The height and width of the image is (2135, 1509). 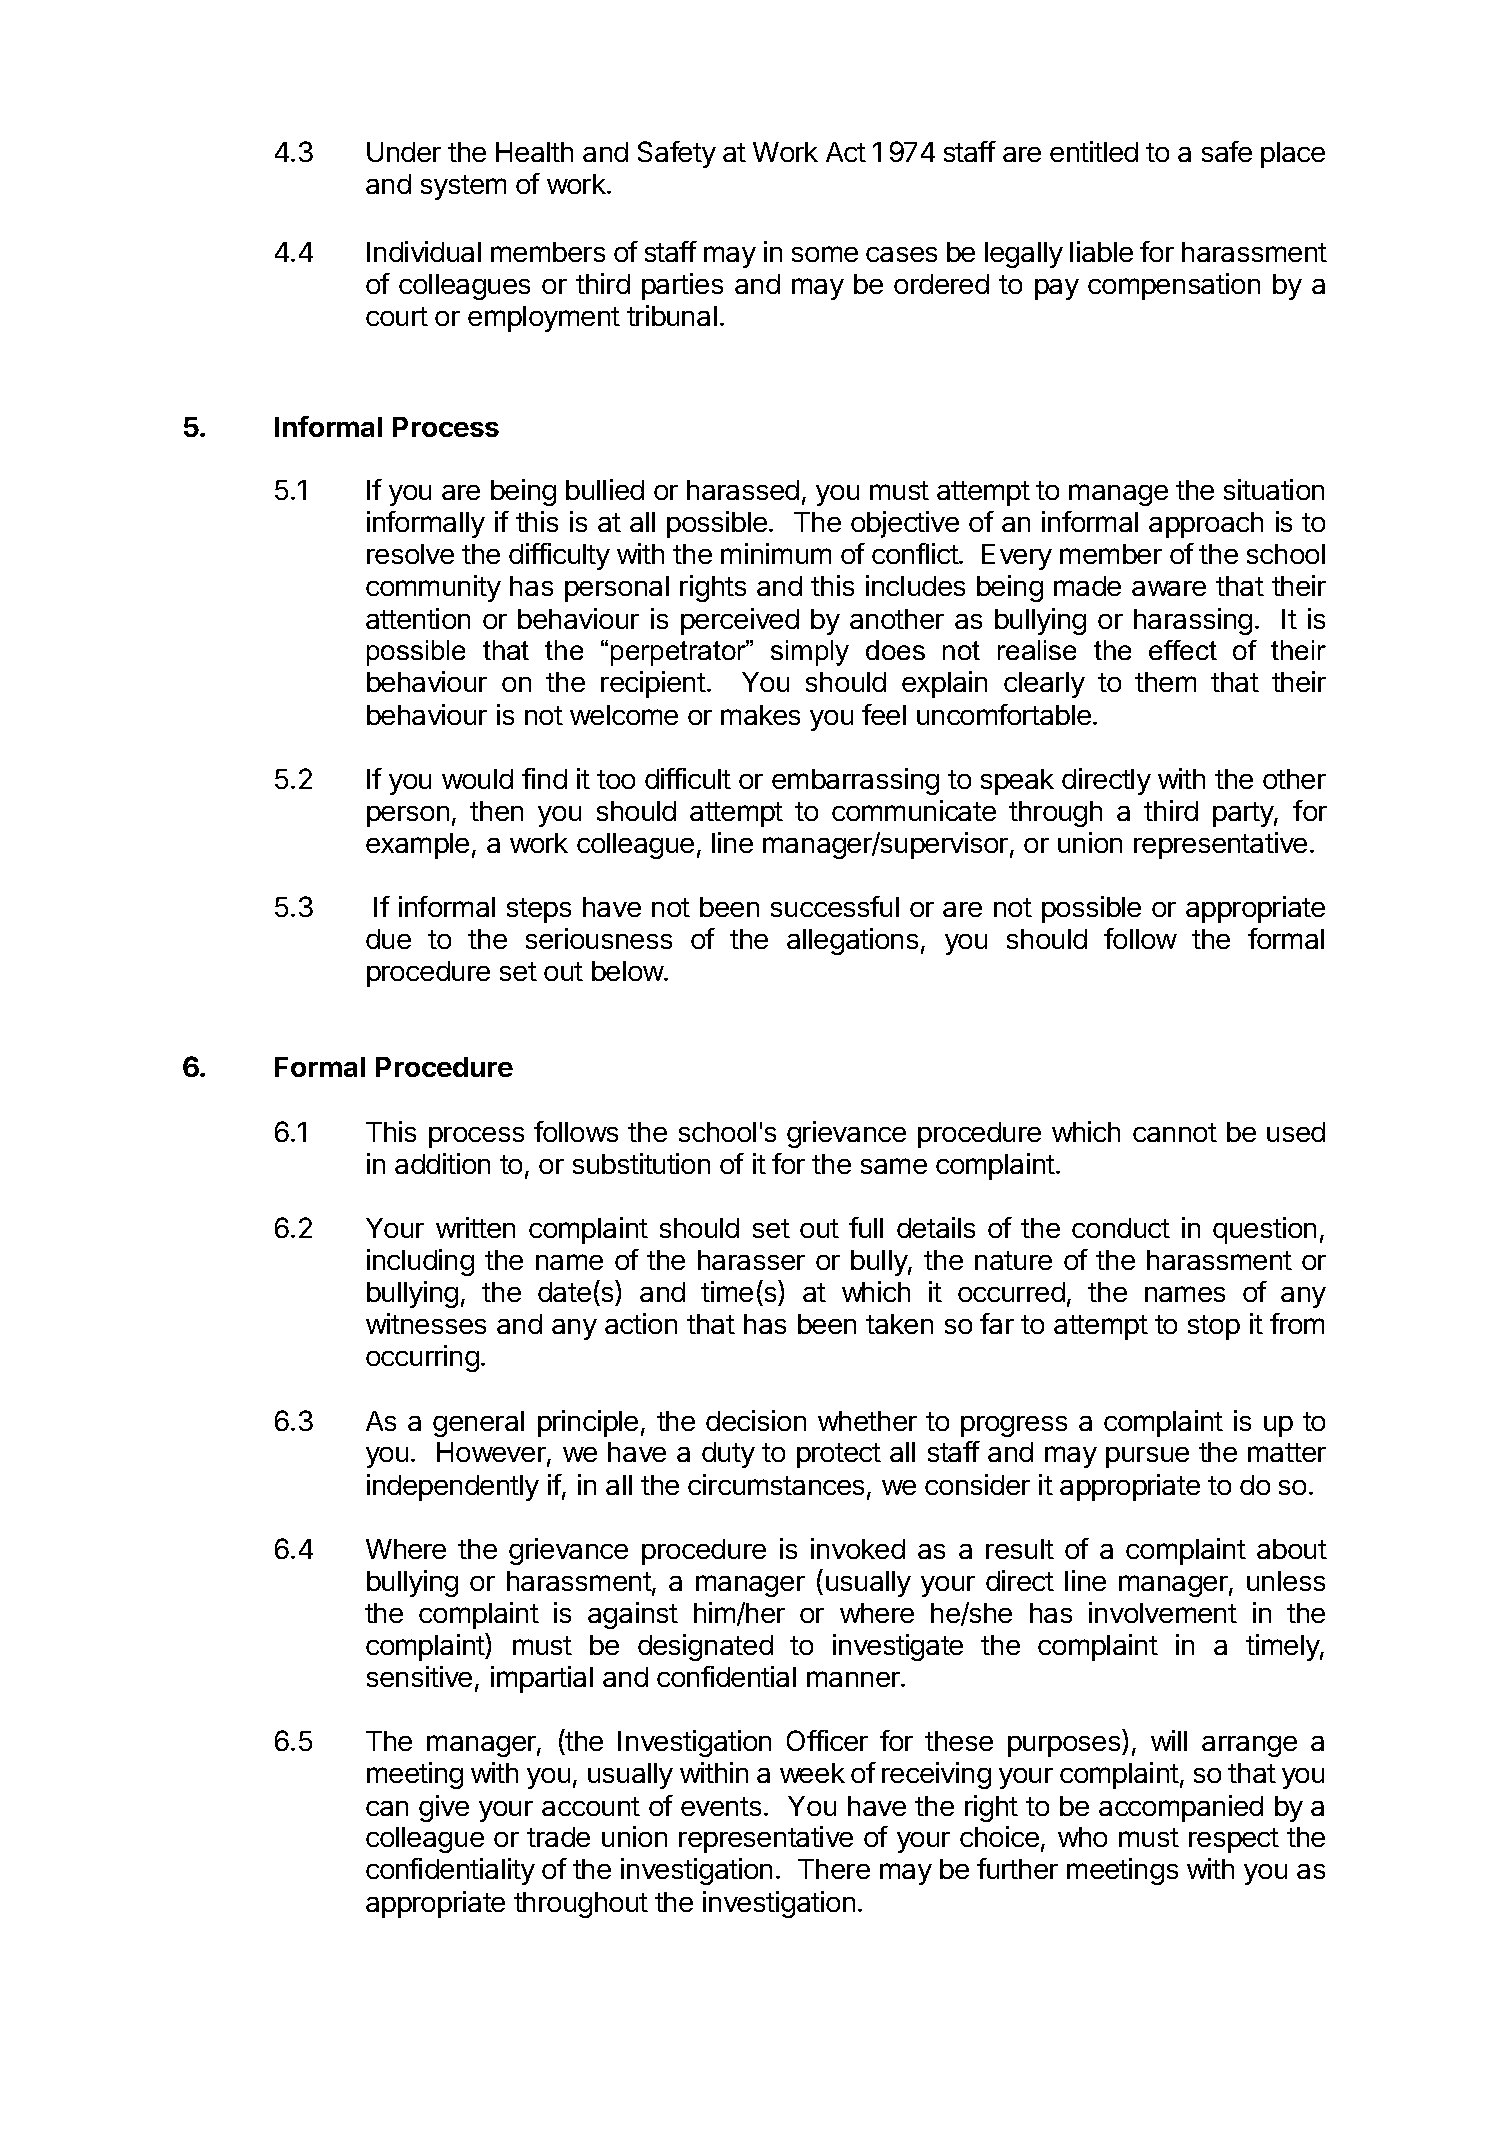 What do you see at coordinates (825, 254) in the image?
I see `some` at bounding box center [825, 254].
